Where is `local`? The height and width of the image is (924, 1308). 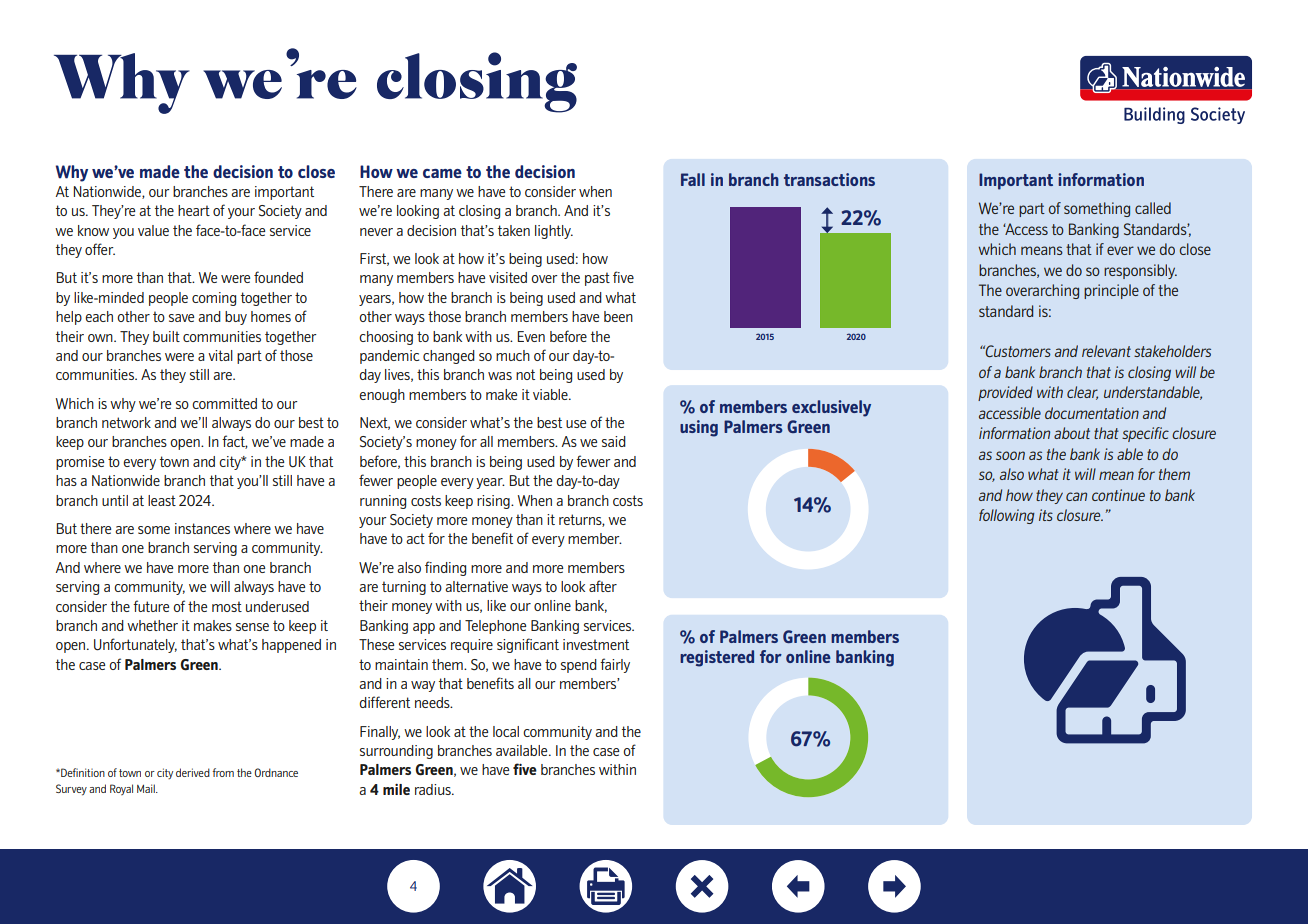 local is located at coordinates (506, 731).
